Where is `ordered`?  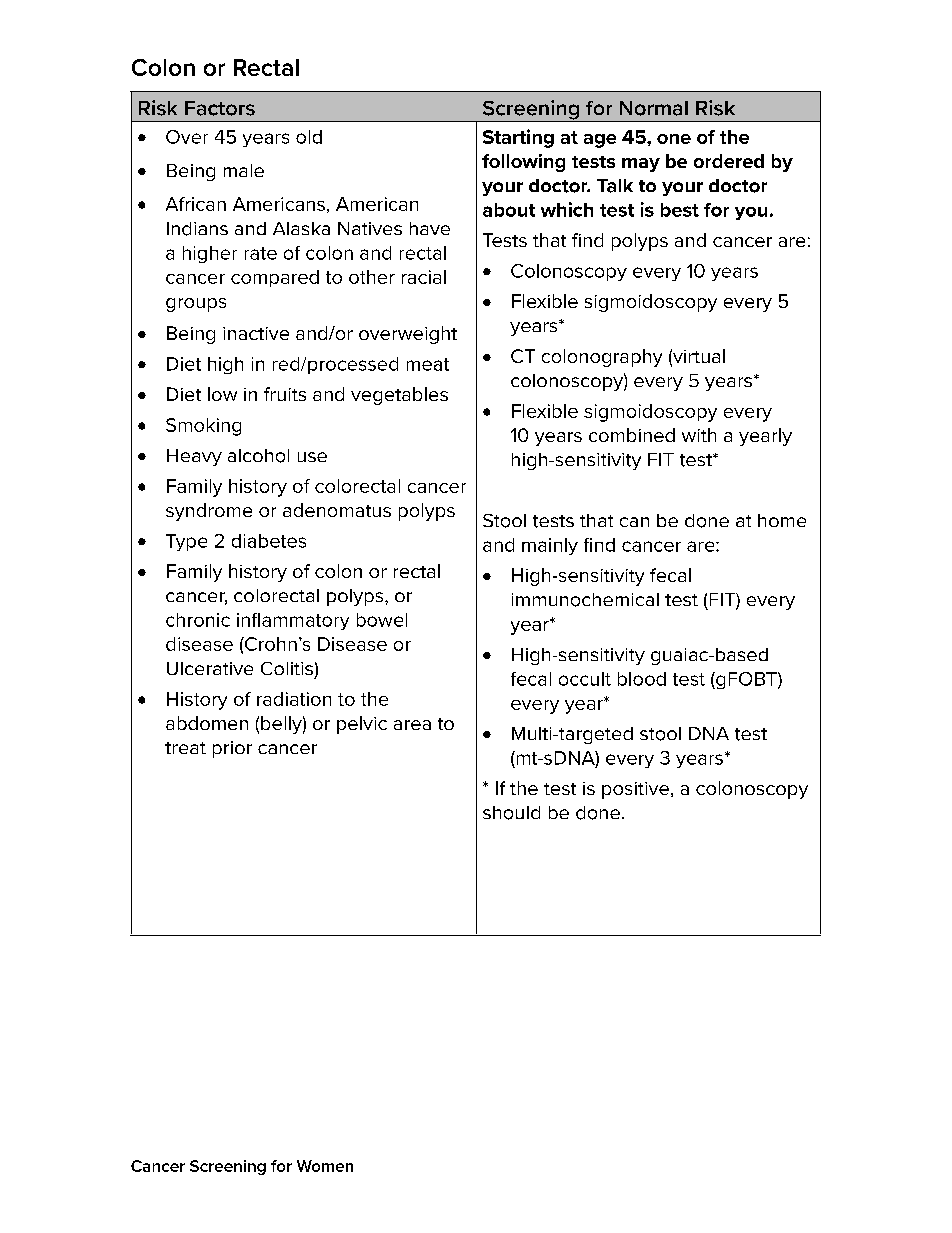 ordered is located at coordinates (729, 161).
